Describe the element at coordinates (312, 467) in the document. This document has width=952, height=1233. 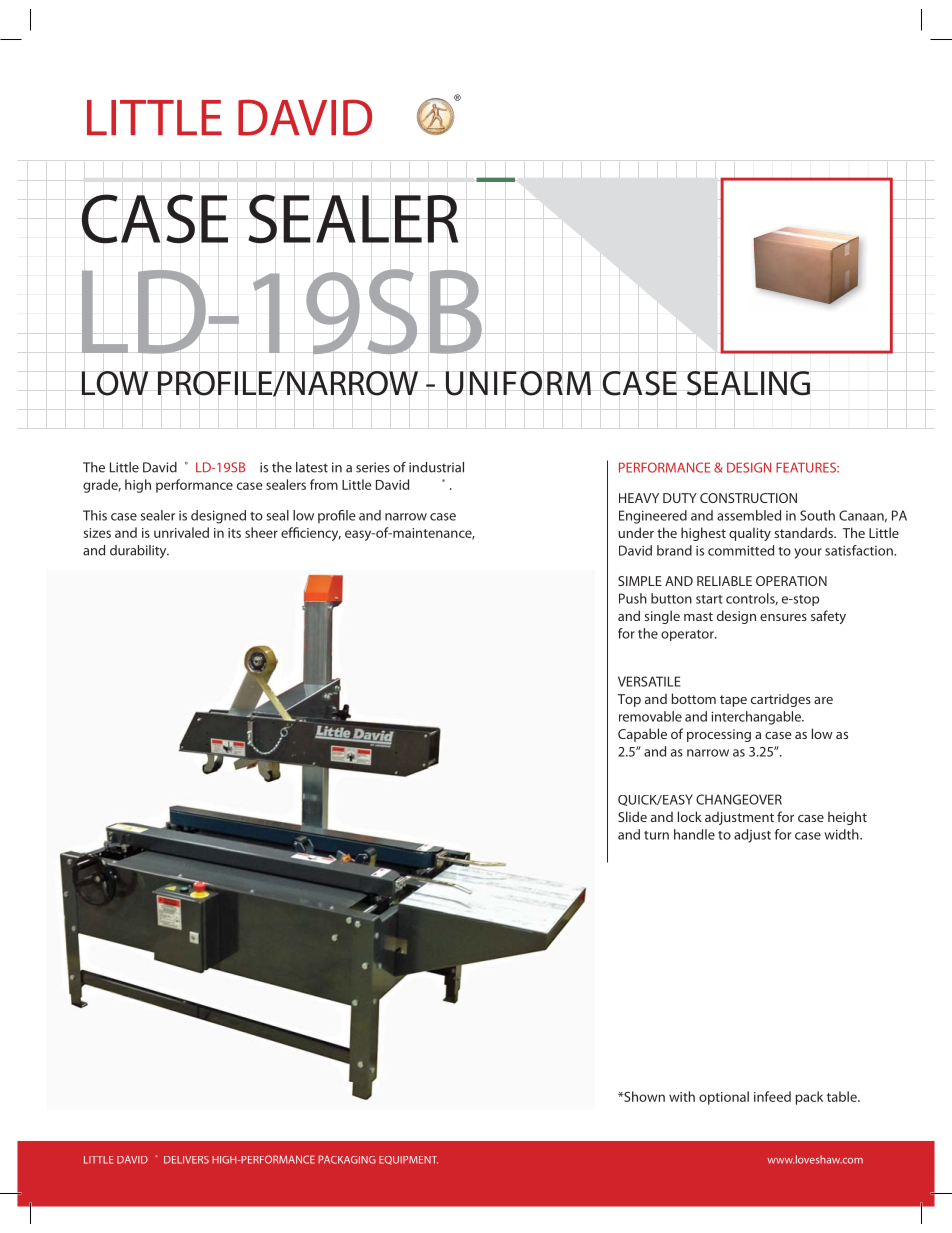
I see `latest` at that location.
